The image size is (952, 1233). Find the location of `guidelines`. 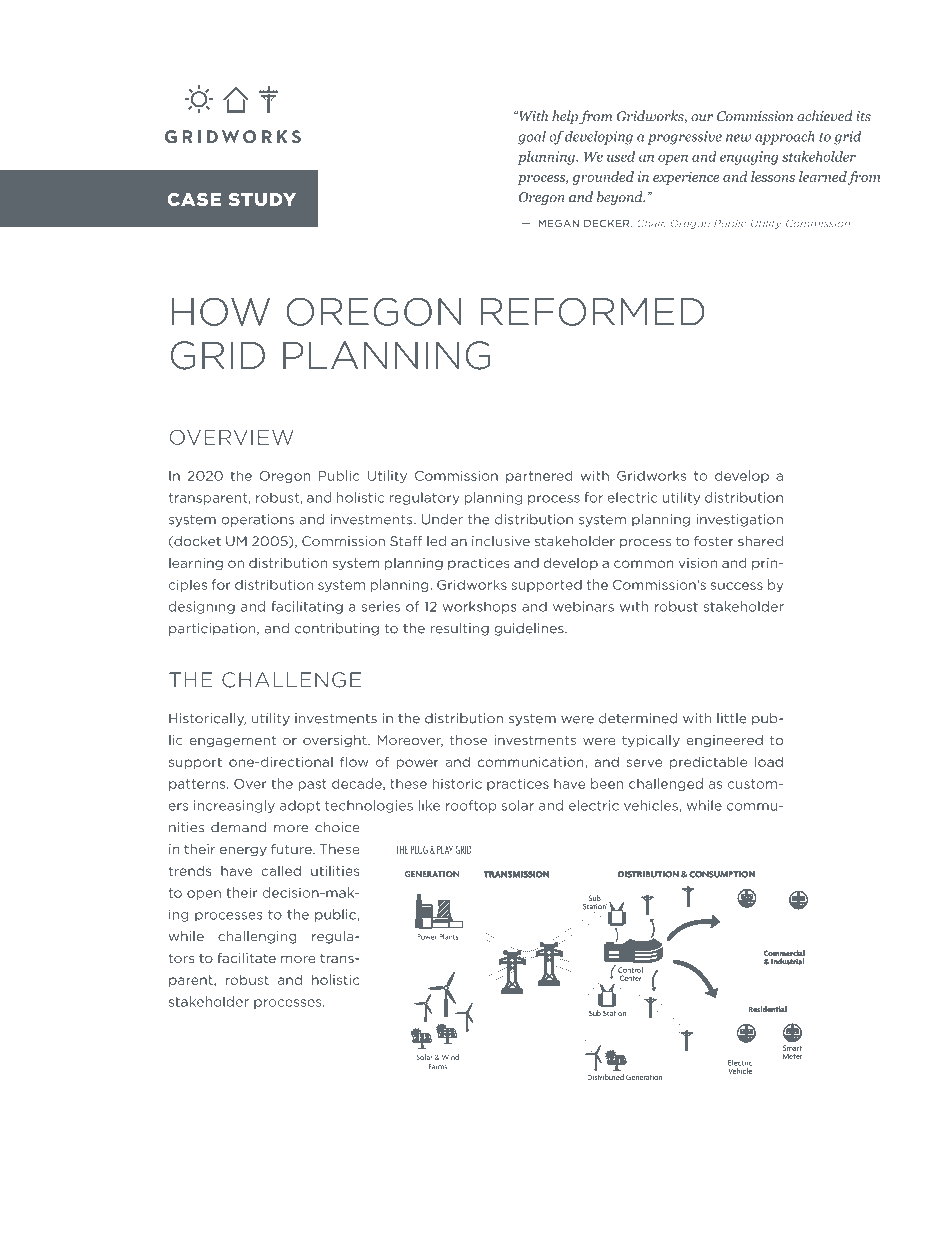

guidelines is located at coordinates (530, 629).
